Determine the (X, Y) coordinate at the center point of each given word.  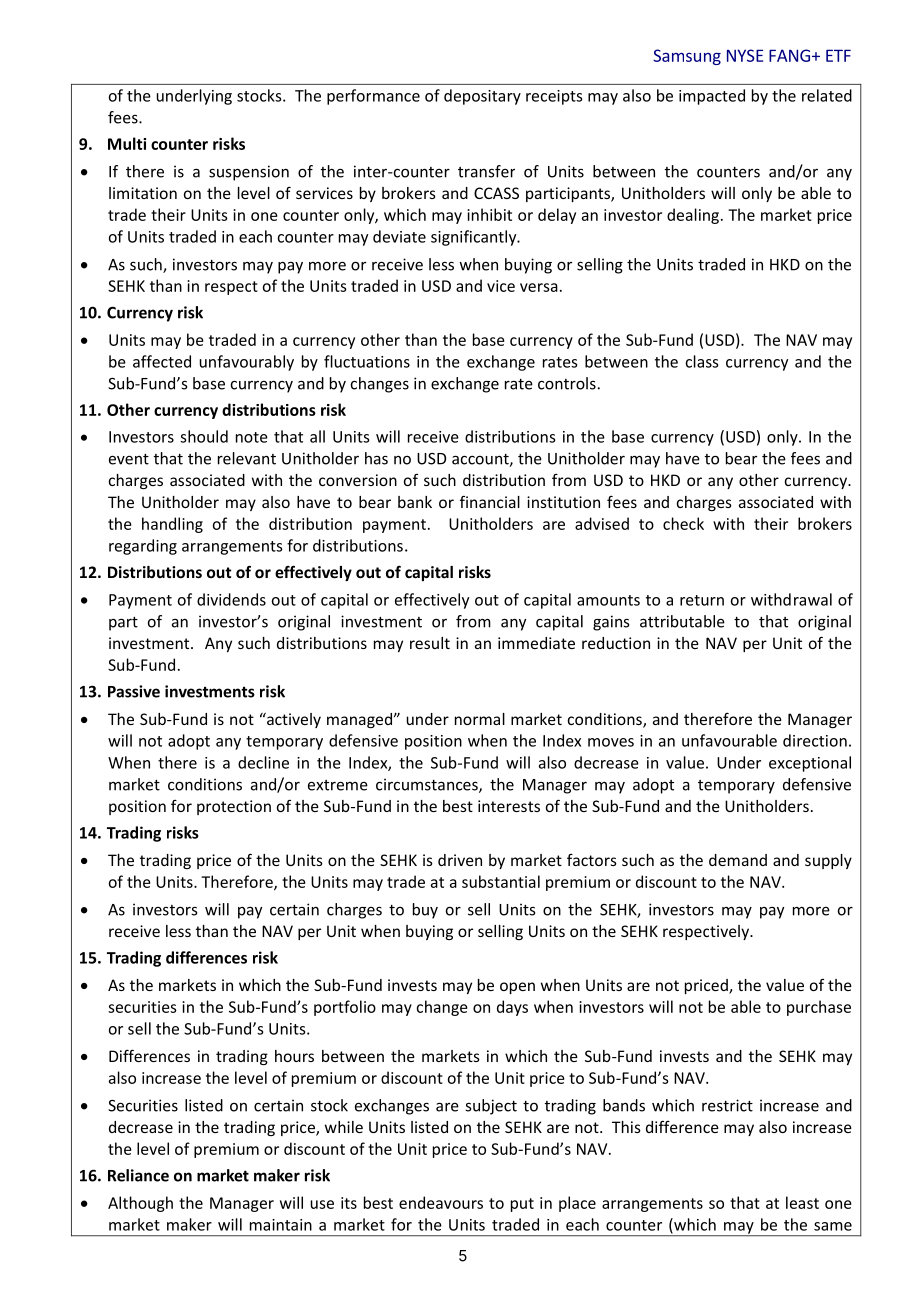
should (204, 436)
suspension (249, 173)
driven (460, 860)
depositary (482, 97)
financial (490, 502)
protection (234, 807)
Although (140, 1204)
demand (738, 860)
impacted (712, 97)
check (683, 523)
